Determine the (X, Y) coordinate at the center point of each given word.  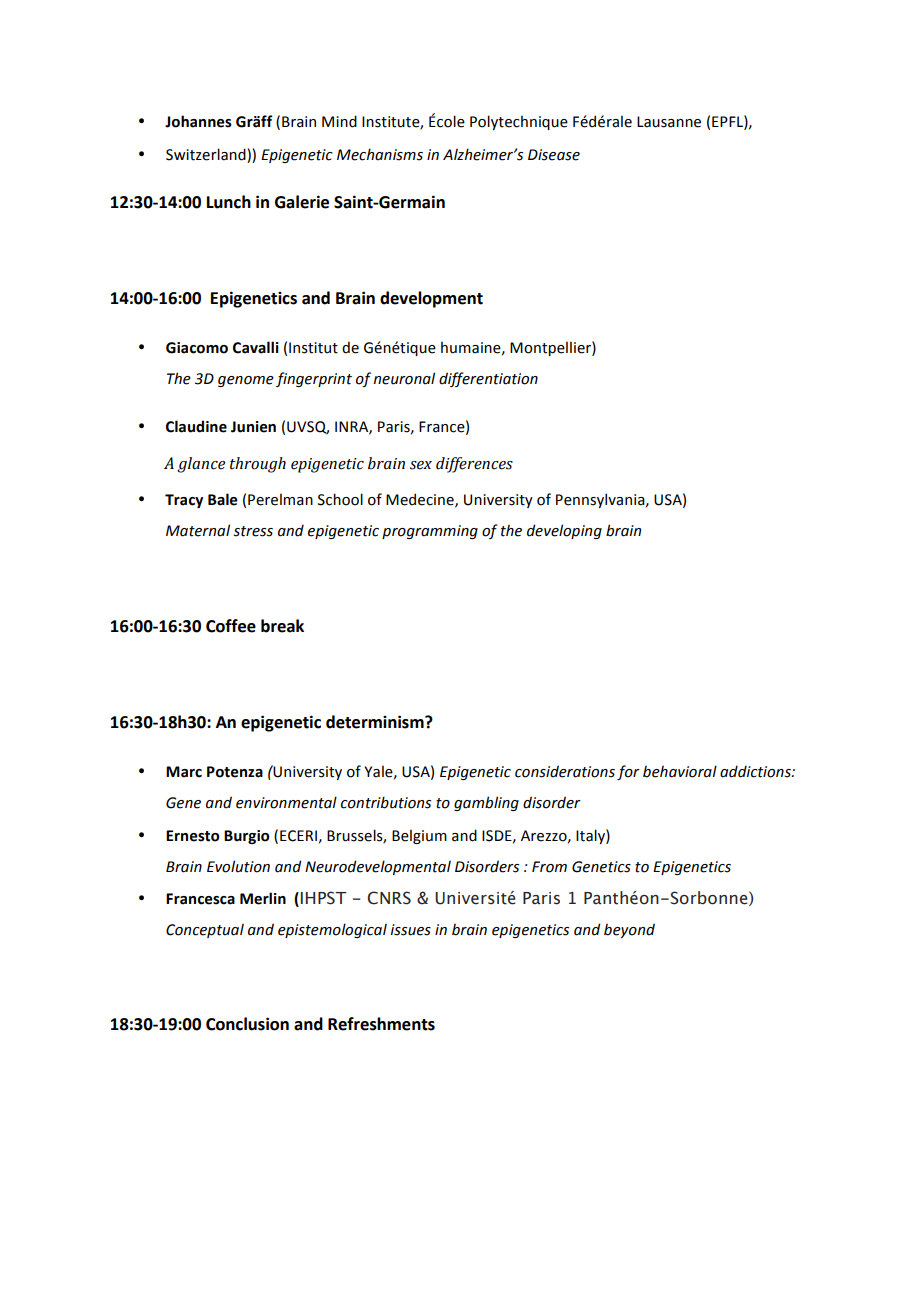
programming (430, 532)
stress (253, 531)
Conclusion (247, 1024)
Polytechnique (519, 122)
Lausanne (669, 122)
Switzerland (206, 154)
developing (564, 531)
